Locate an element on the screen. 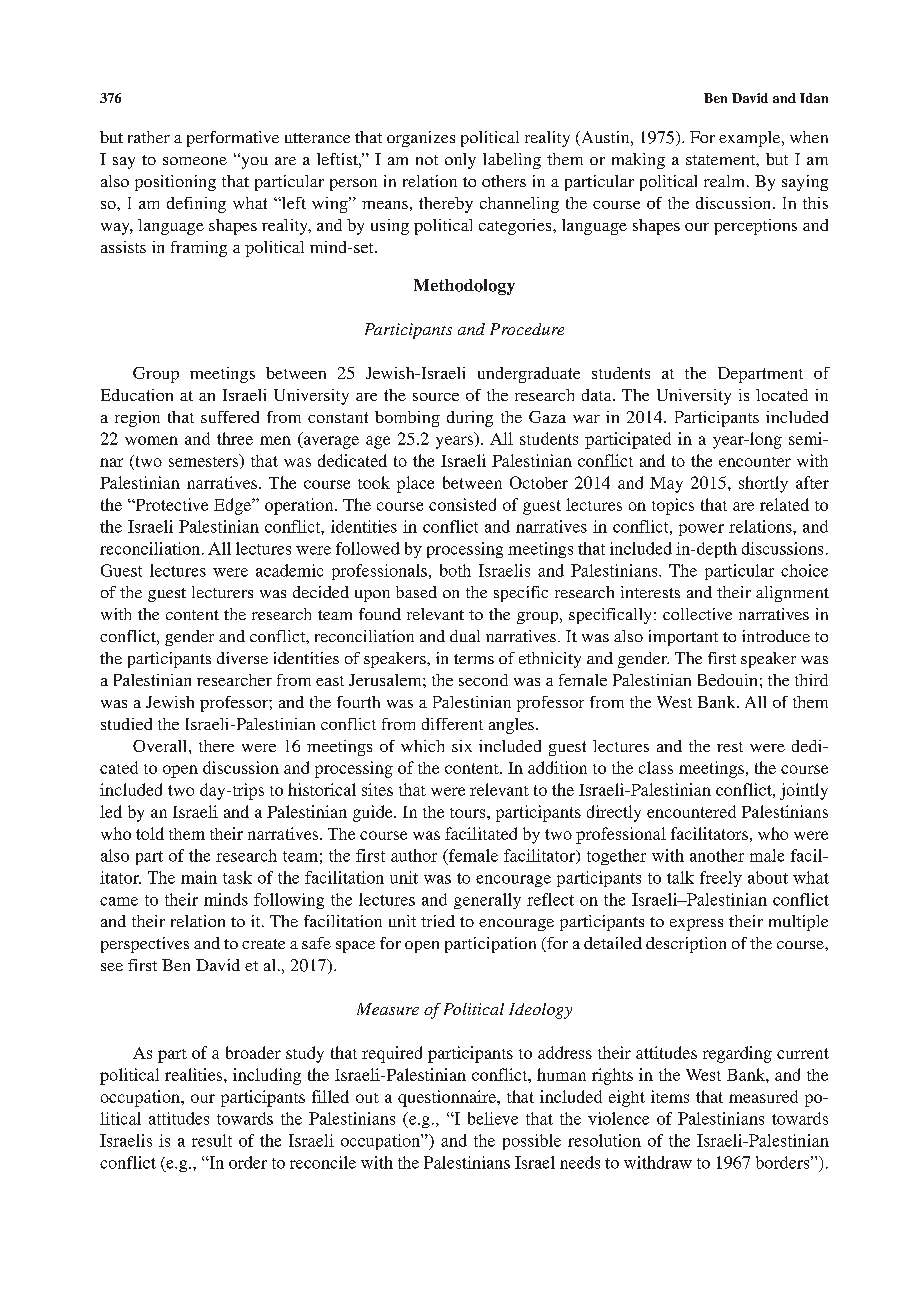  example is located at coordinates (751, 139).
